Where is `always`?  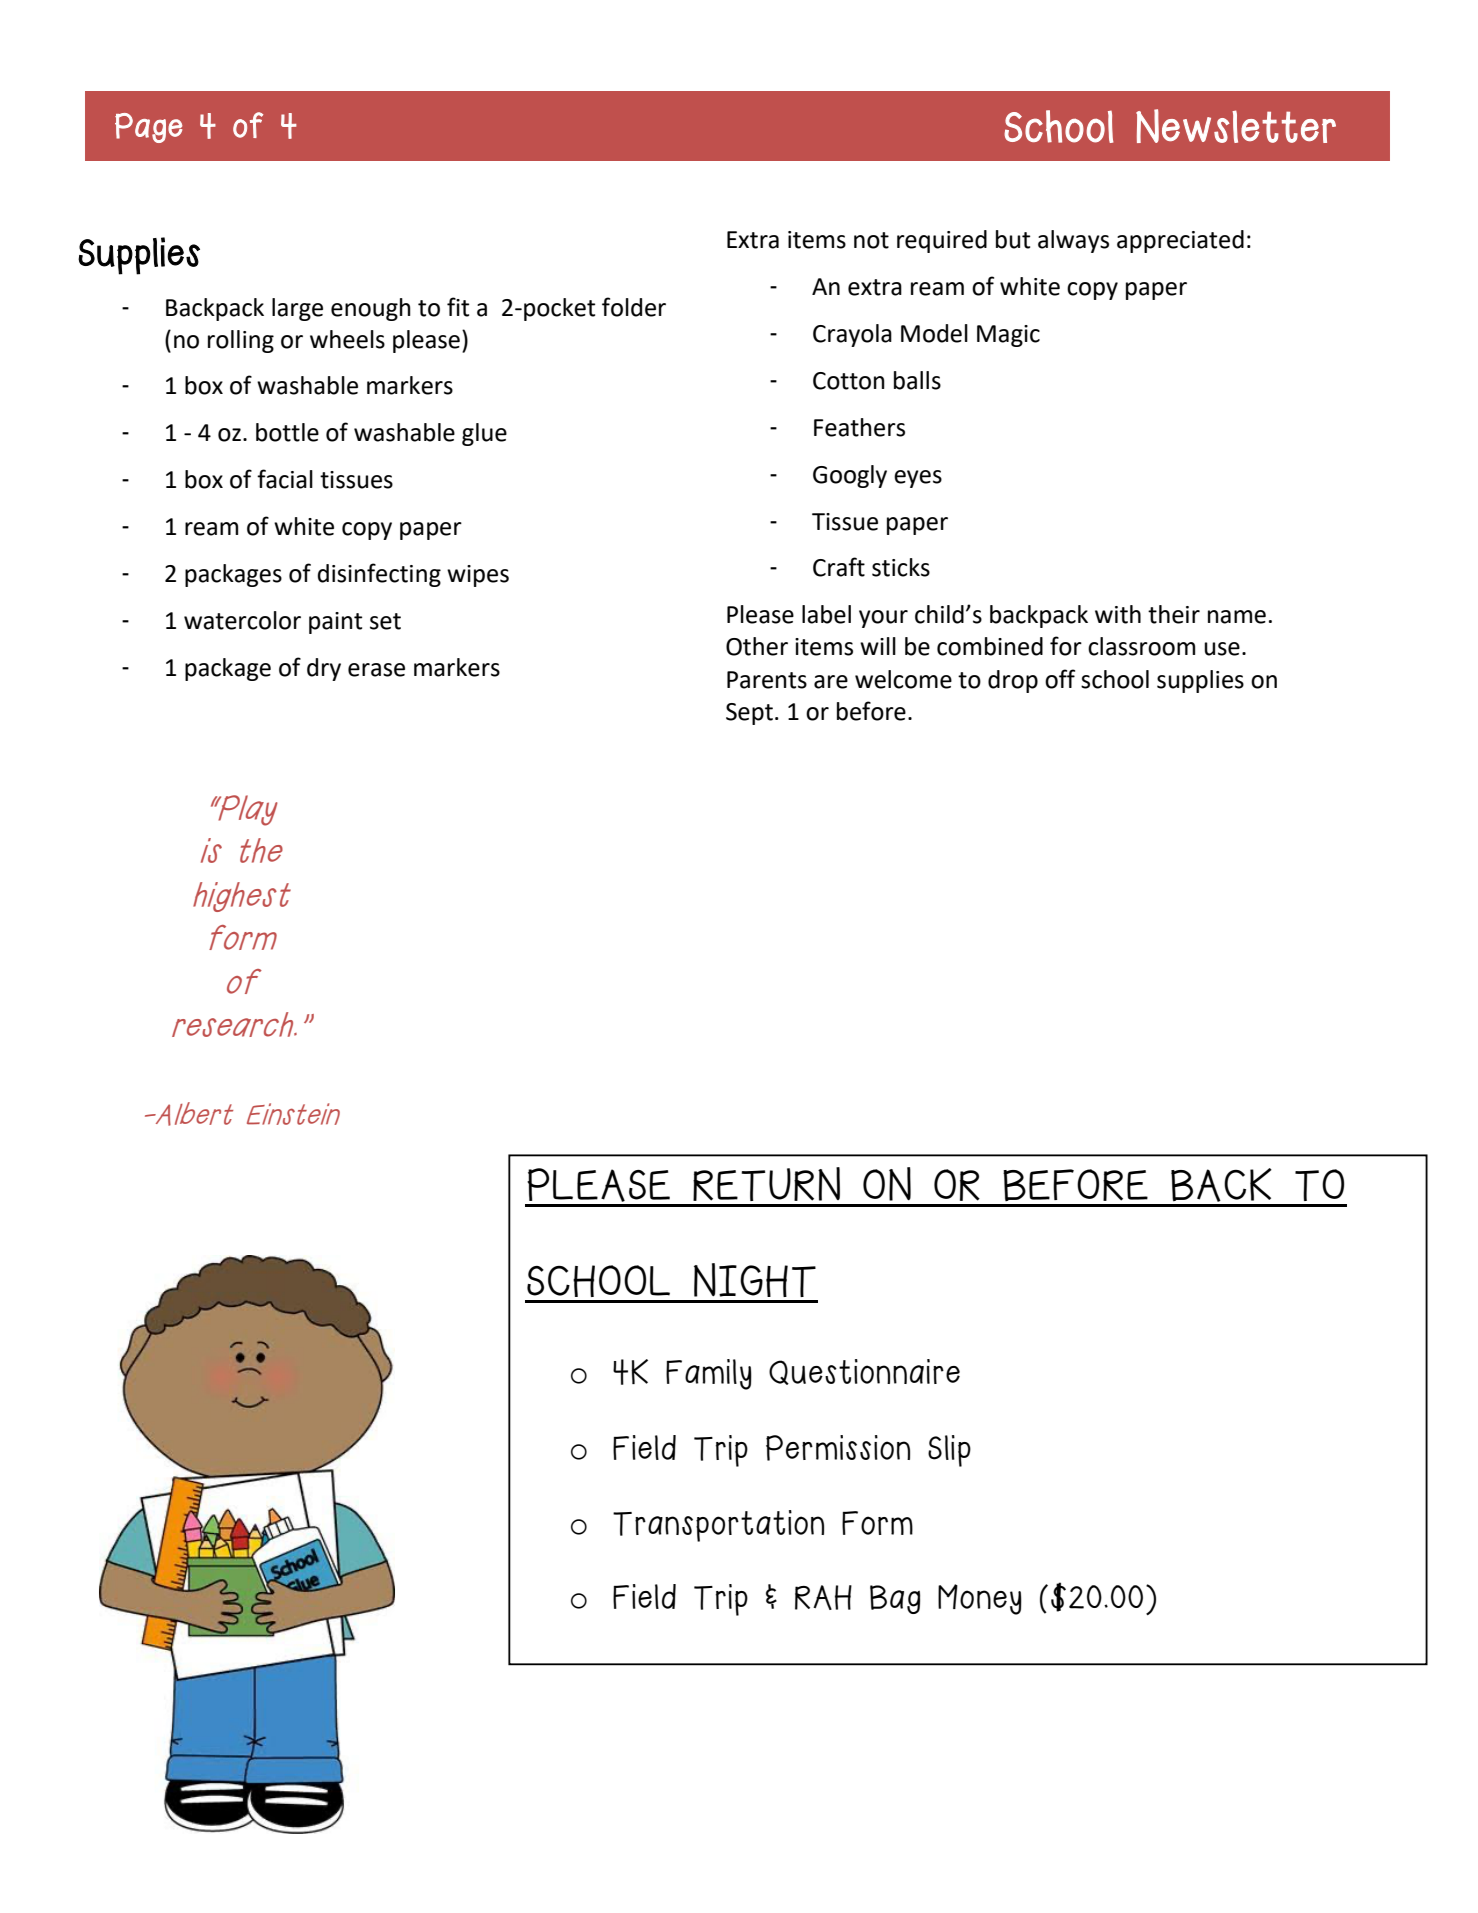 always is located at coordinates (1073, 241).
